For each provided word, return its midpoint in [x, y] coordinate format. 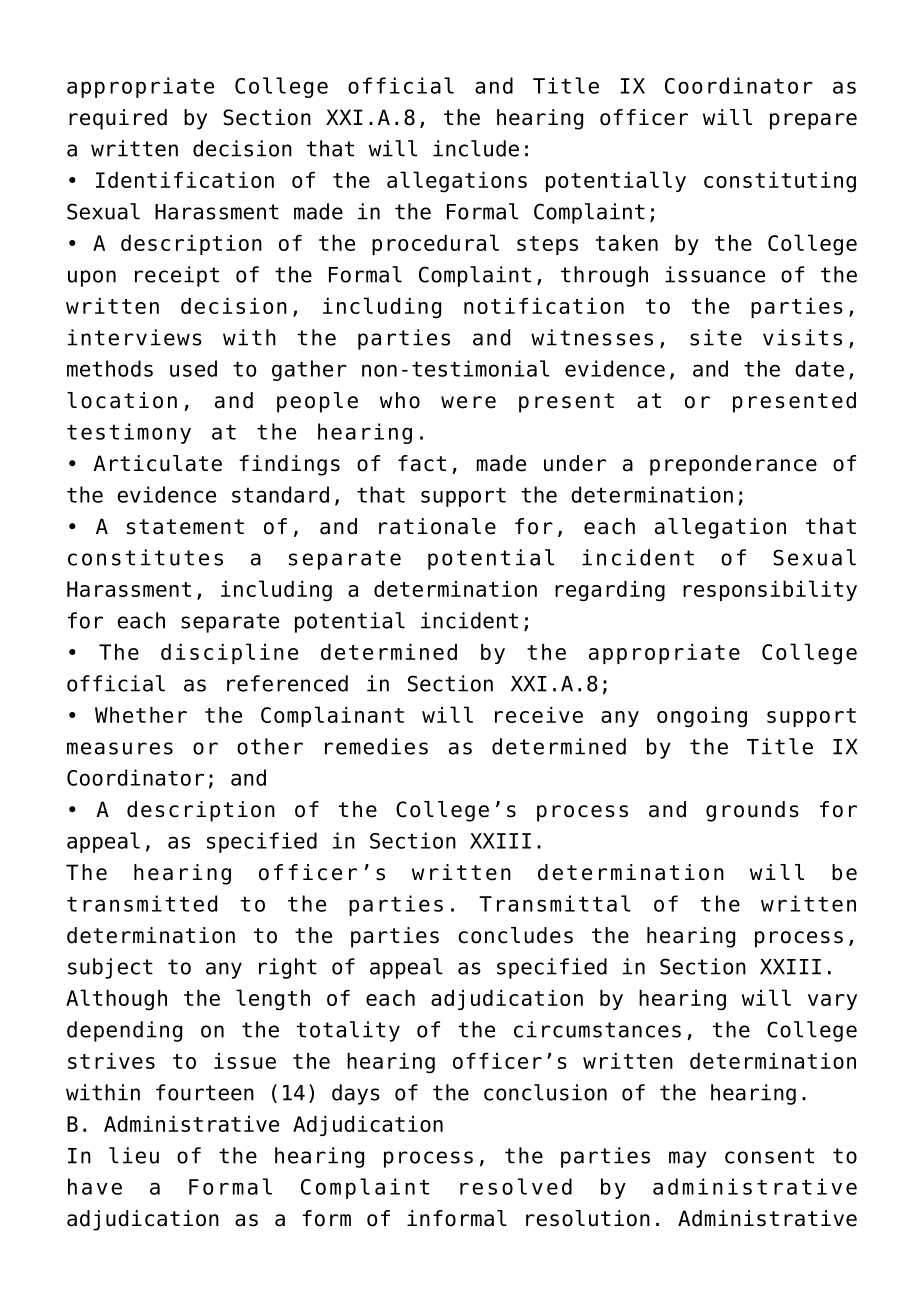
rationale [437, 526]
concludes [515, 935]
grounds [752, 811]
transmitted [142, 903]
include [476, 148]
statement [185, 527]
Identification [185, 180]
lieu [134, 1155]
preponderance [733, 465]
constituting [780, 182]
